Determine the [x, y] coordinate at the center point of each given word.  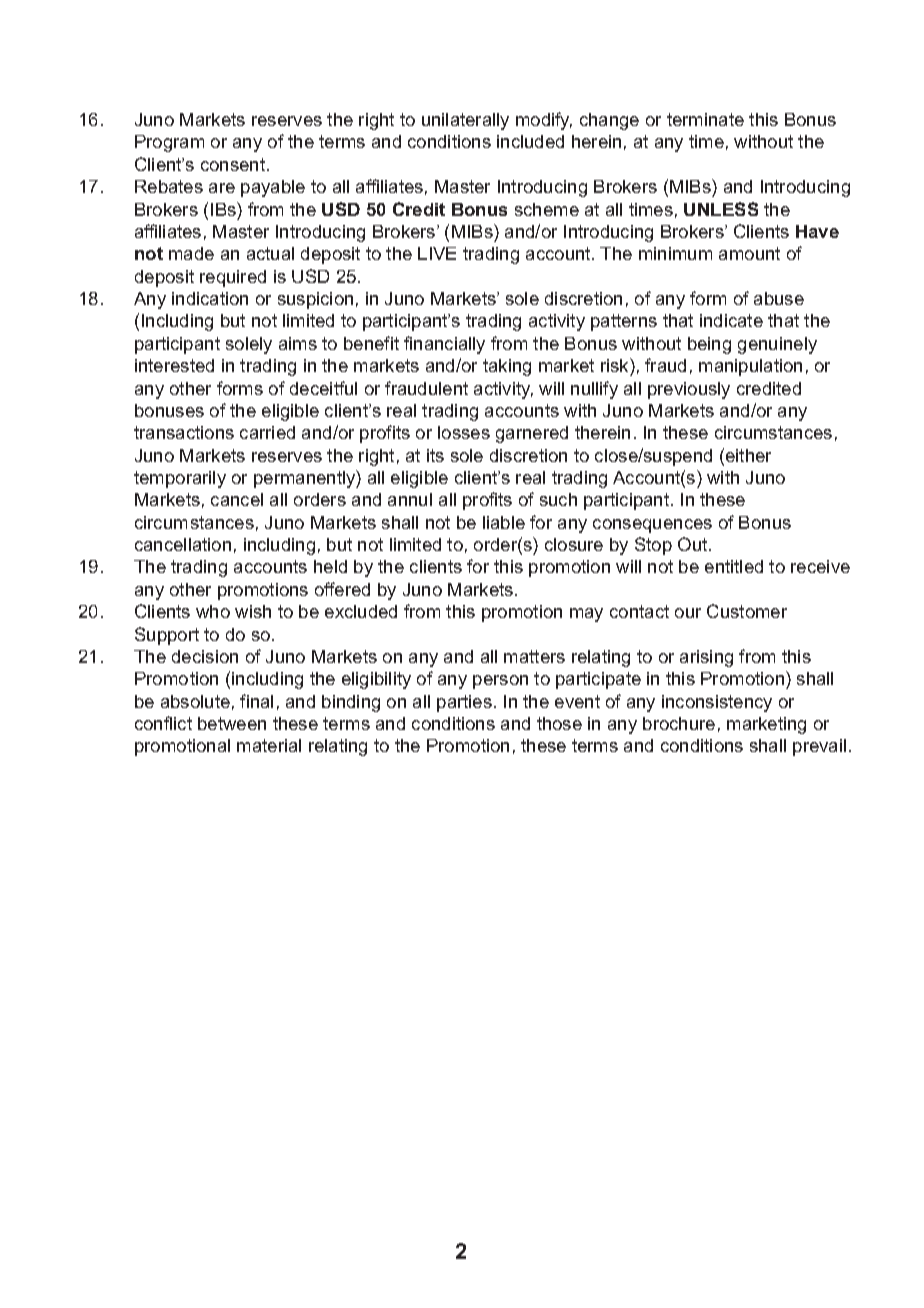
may [586, 615]
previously [689, 390]
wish [253, 611]
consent [234, 164]
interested [174, 365]
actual [270, 253]
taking [507, 367]
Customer [747, 611]
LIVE [437, 253]
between [232, 723]
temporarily [180, 479]
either [748, 455]
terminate [705, 119]
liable [504, 522]
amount [749, 253]
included [530, 141]
